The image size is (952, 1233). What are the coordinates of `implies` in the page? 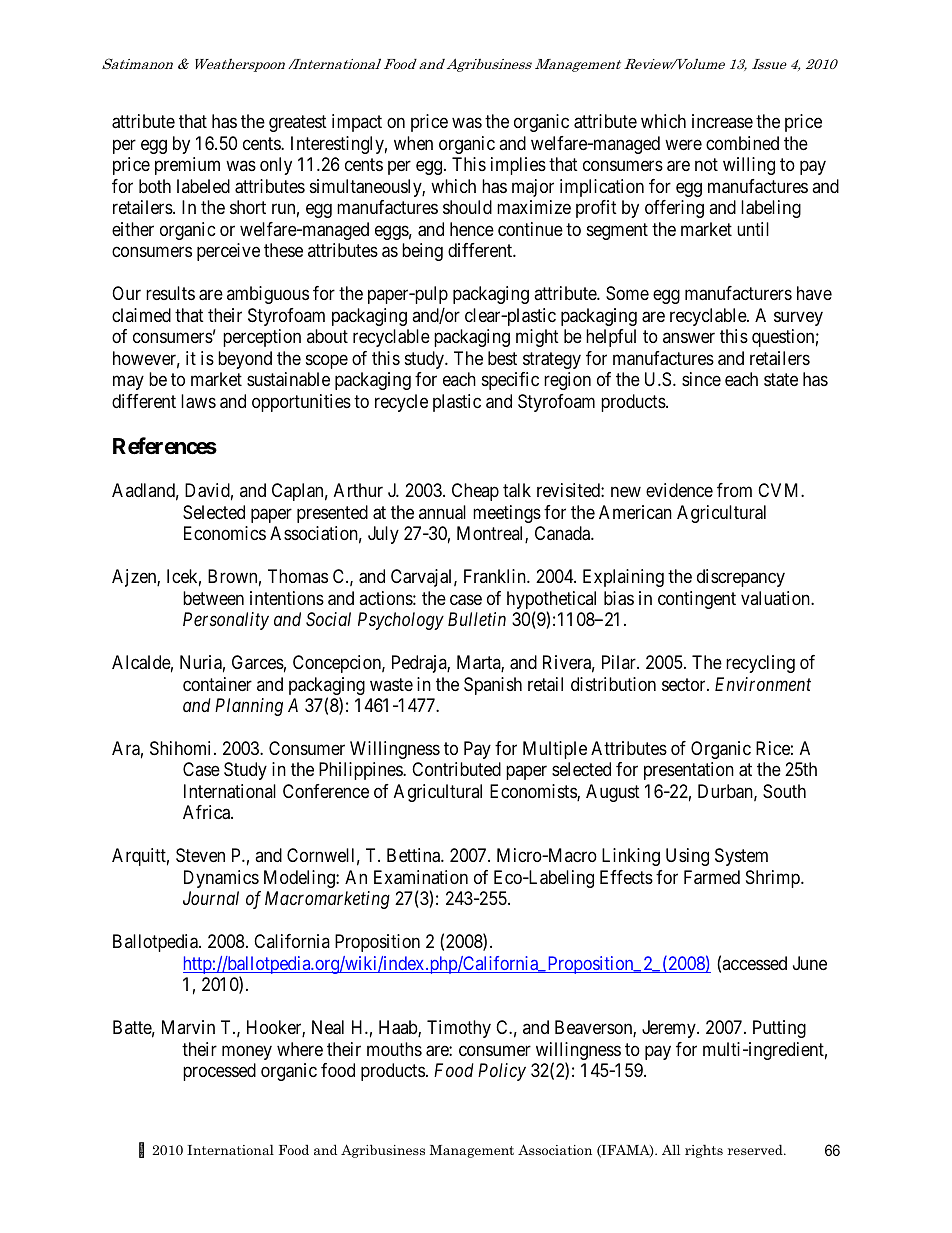 It's located at (518, 166).
